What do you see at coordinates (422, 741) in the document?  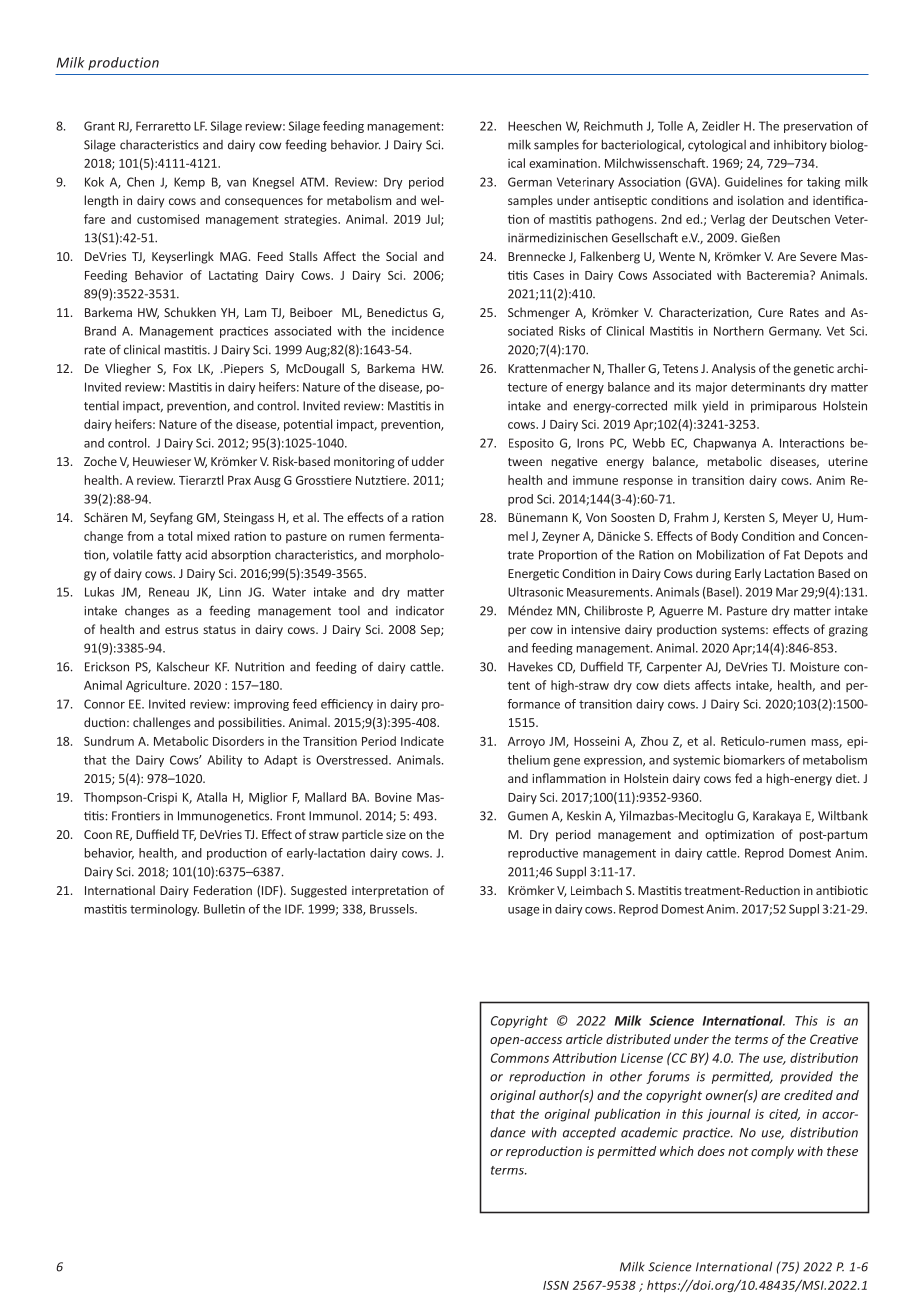 I see `Indicate` at bounding box center [422, 741].
